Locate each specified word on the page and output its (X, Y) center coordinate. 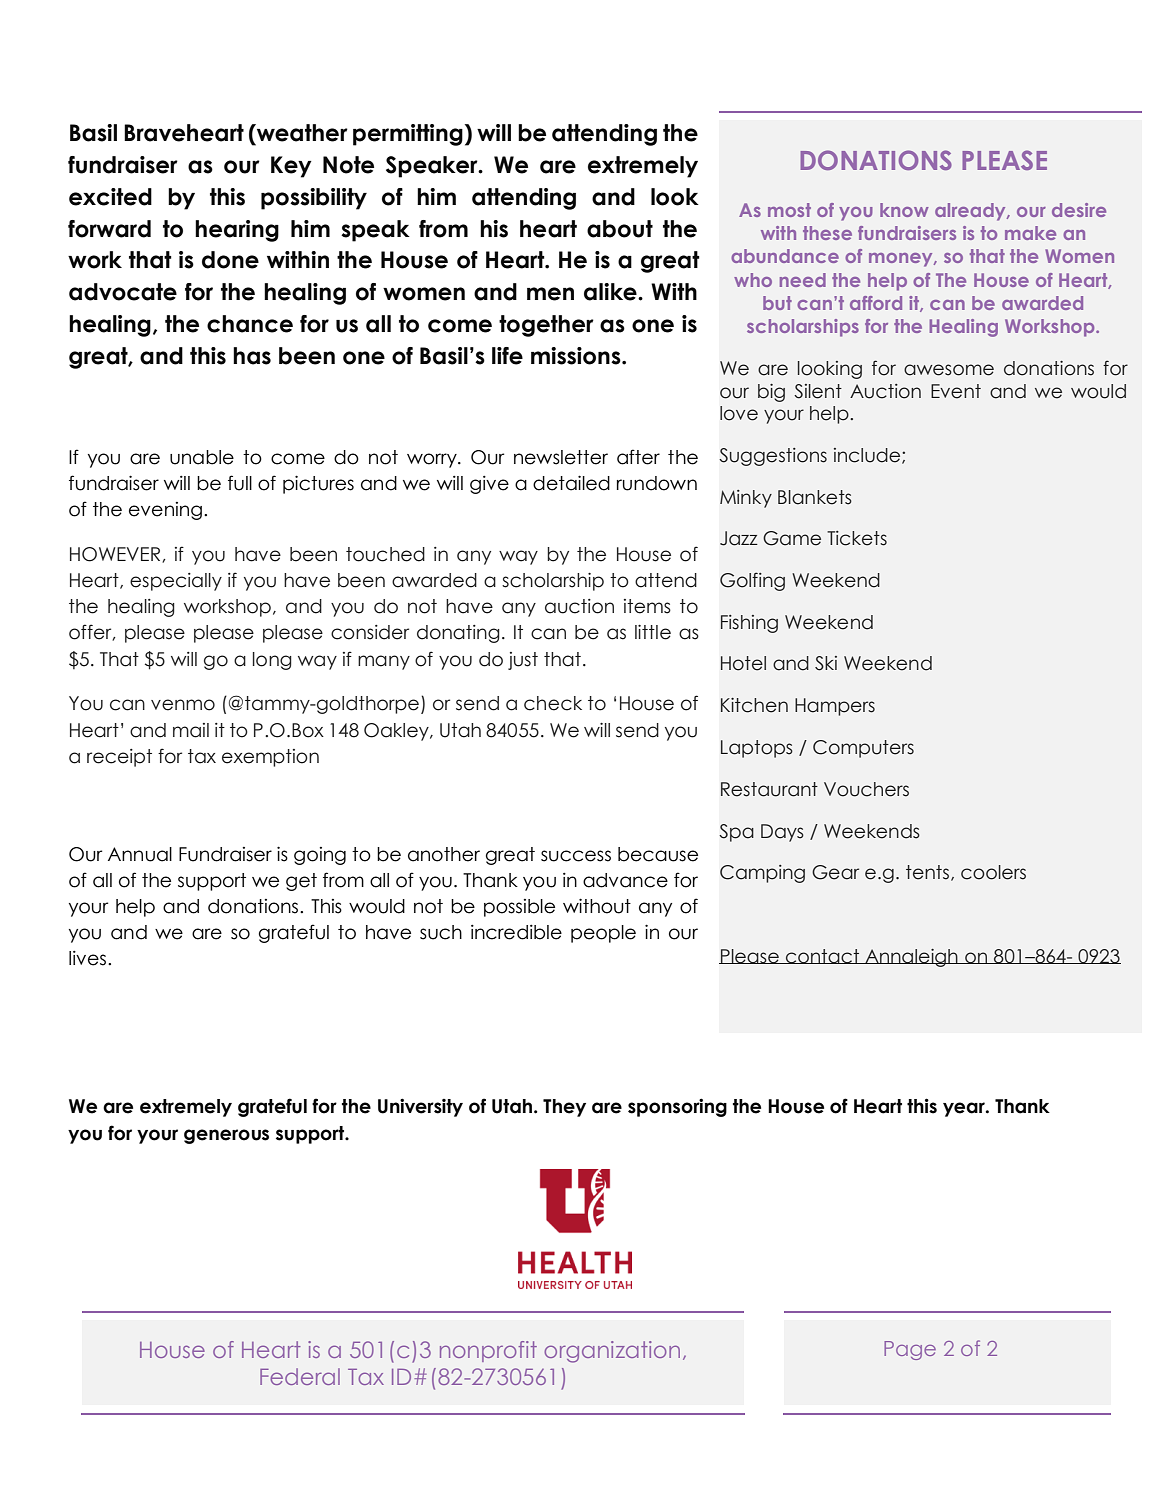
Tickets (857, 538)
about (620, 229)
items (647, 606)
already (971, 212)
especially (176, 582)
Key (291, 167)
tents (929, 873)
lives (89, 958)
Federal (300, 1376)
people (603, 934)
